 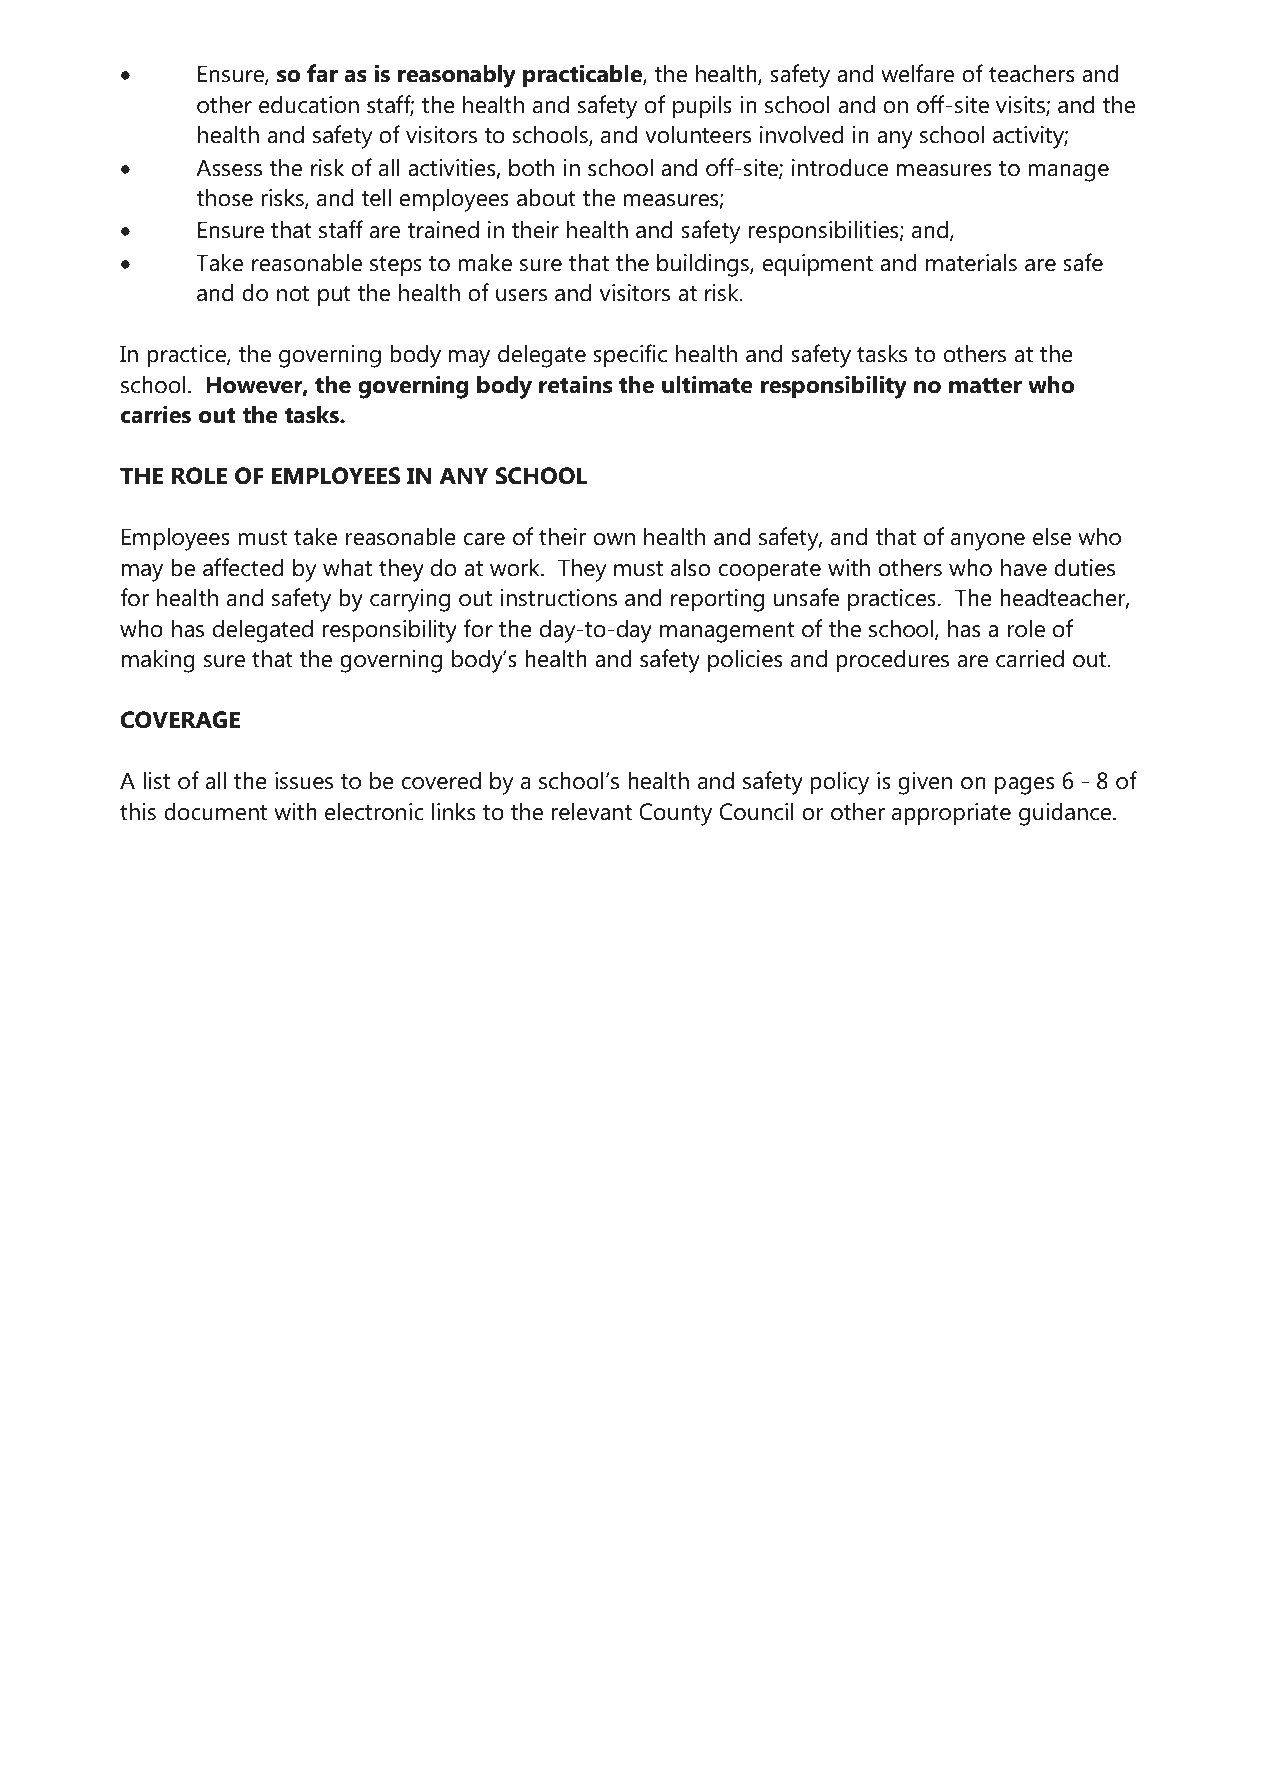 I want to click on retains, so click(x=575, y=385).
